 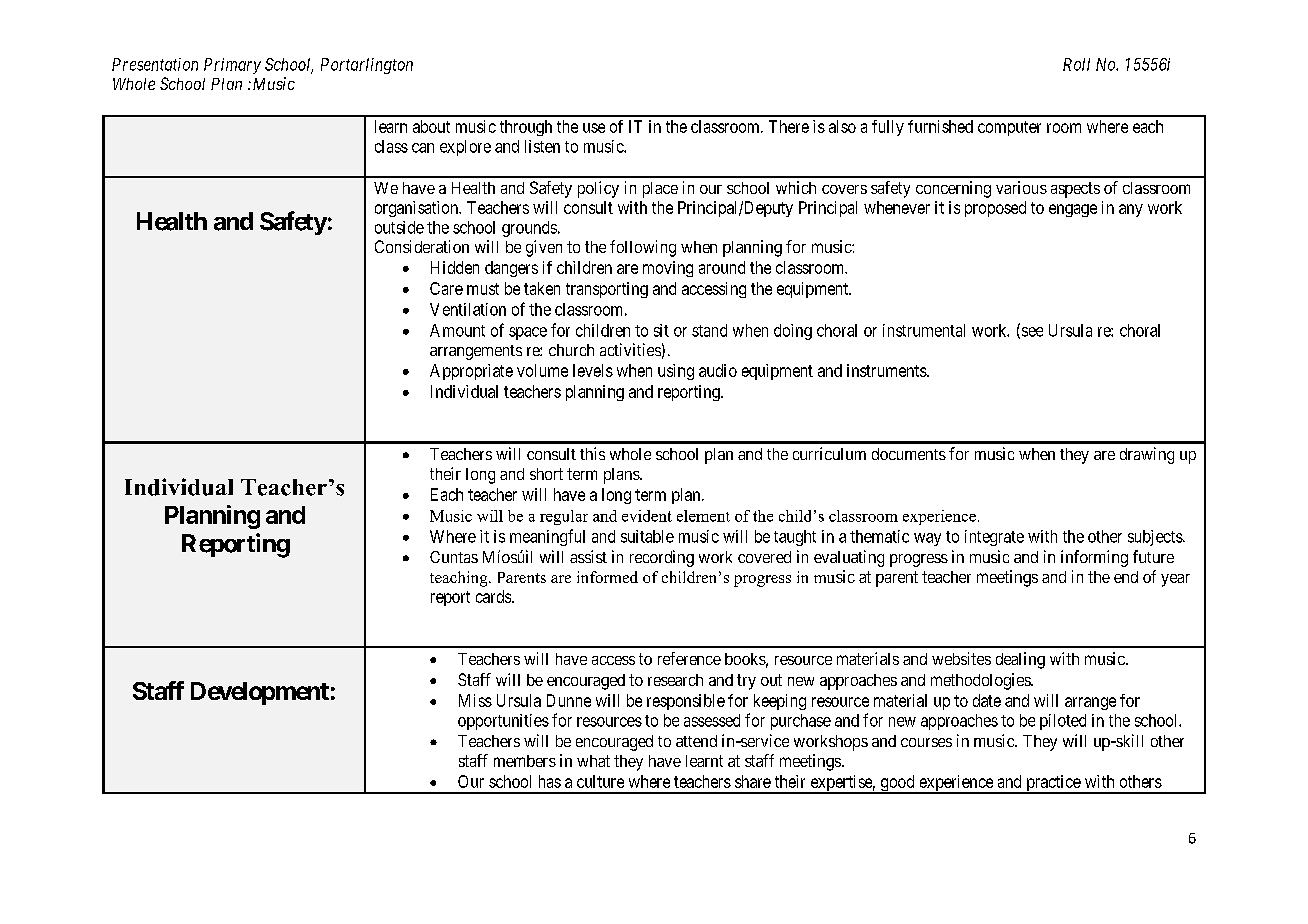 I want to click on practice, so click(x=1053, y=784).
